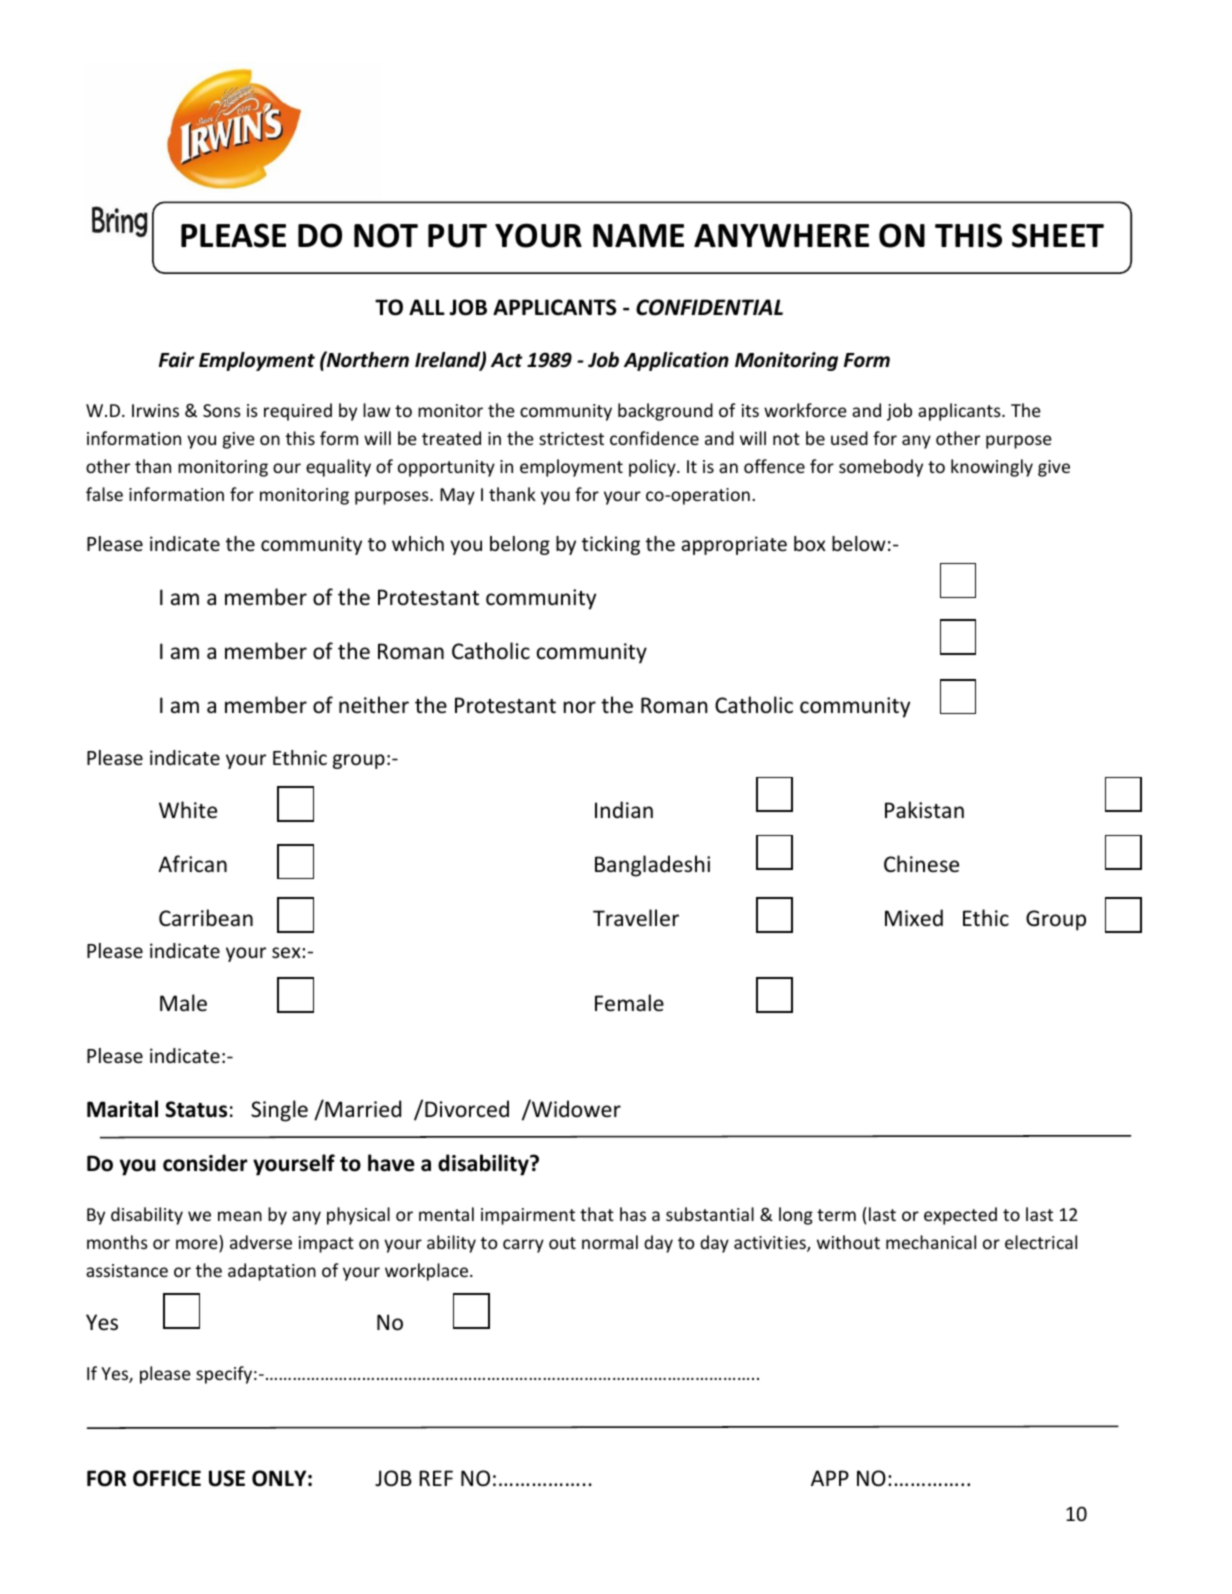 This screenshot has width=1232, height=1594. I want to click on expected, so click(960, 1216).
